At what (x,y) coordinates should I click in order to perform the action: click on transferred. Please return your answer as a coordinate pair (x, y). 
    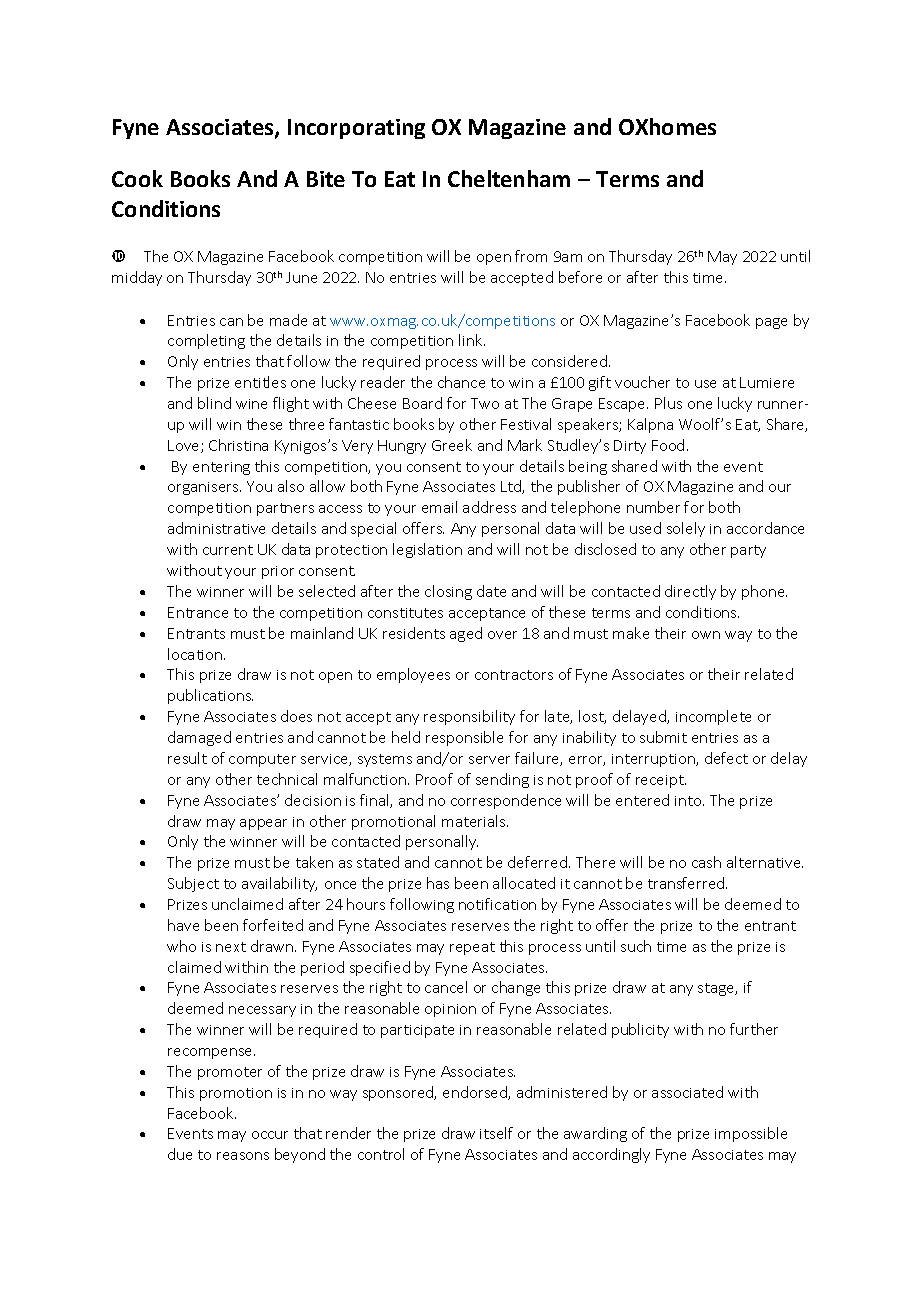
    Looking at the image, I should click on (687, 883).
